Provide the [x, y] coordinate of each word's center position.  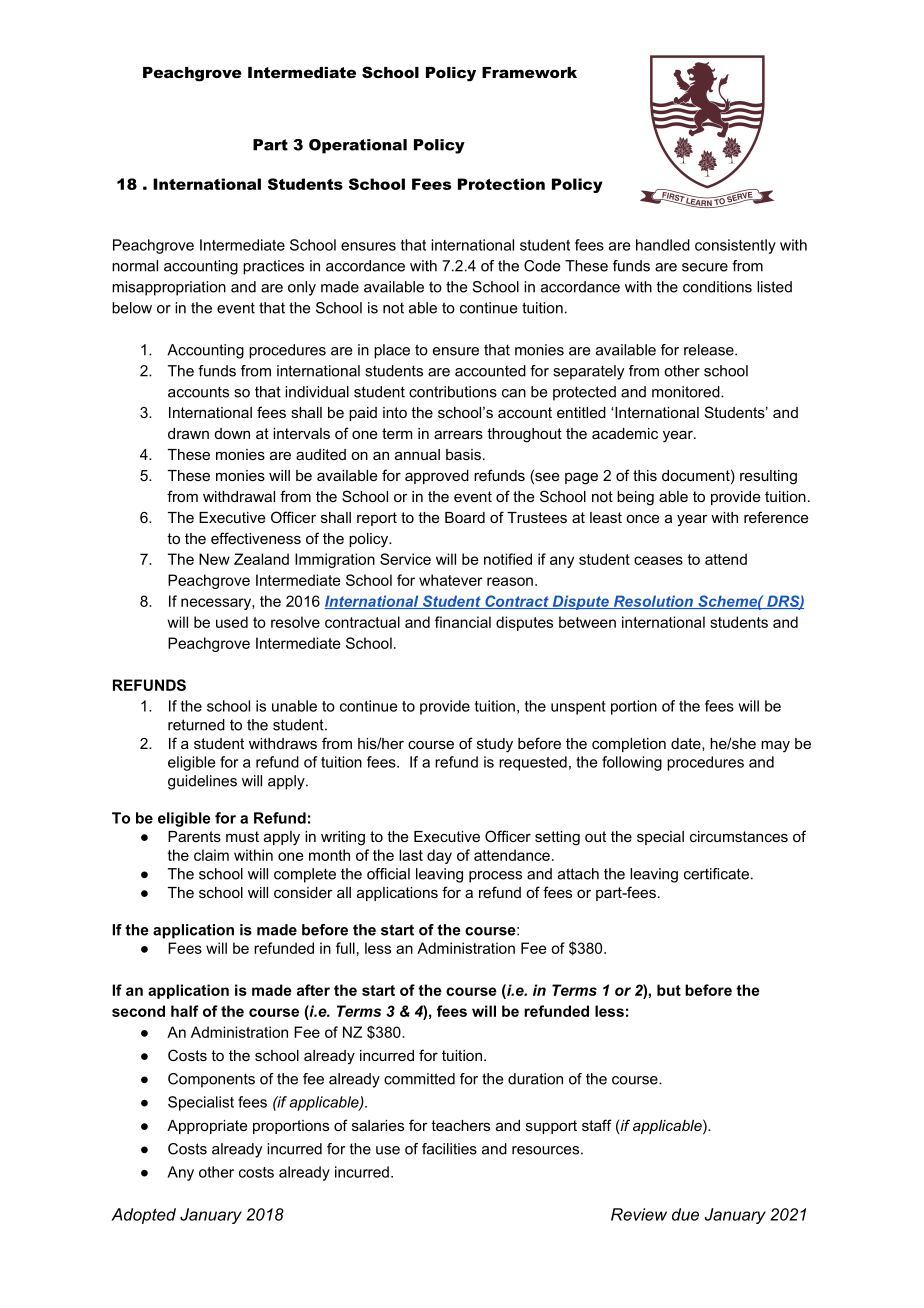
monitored [687, 392]
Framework [529, 72]
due [685, 1214]
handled [663, 245]
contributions [453, 392]
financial [463, 622]
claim [211, 855]
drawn [188, 433]
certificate [716, 874]
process [495, 877]
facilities [449, 1149]
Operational [358, 146]
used [232, 622]
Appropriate [207, 1127]
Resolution [653, 602]
